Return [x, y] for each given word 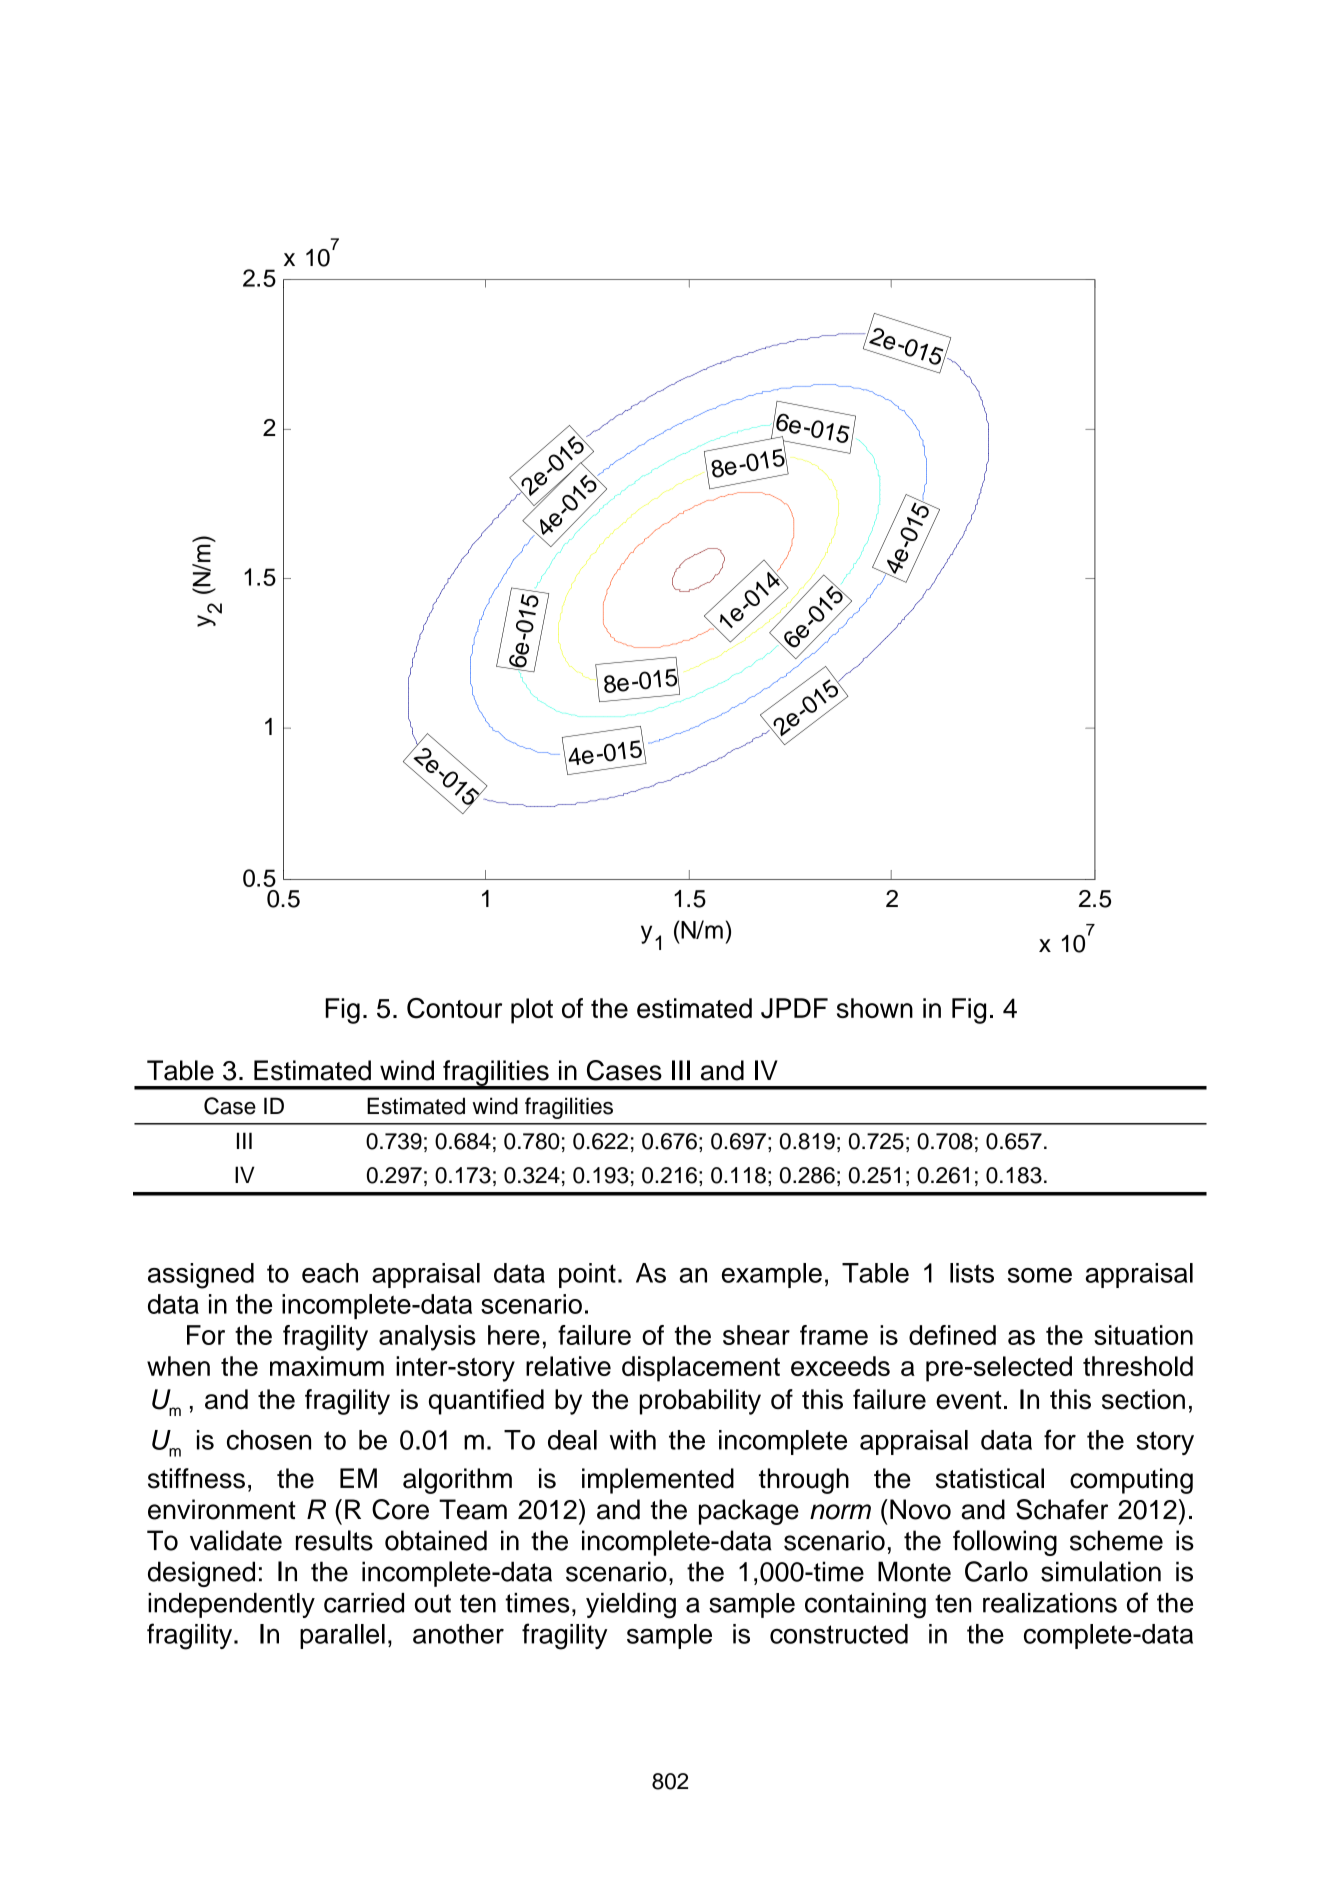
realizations [1050, 1603]
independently [231, 1605]
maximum [327, 1366]
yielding [631, 1606]
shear [756, 1335]
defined [952, 1335]
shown [875, 1008]
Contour [454, 1008]
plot [532, 1011]
